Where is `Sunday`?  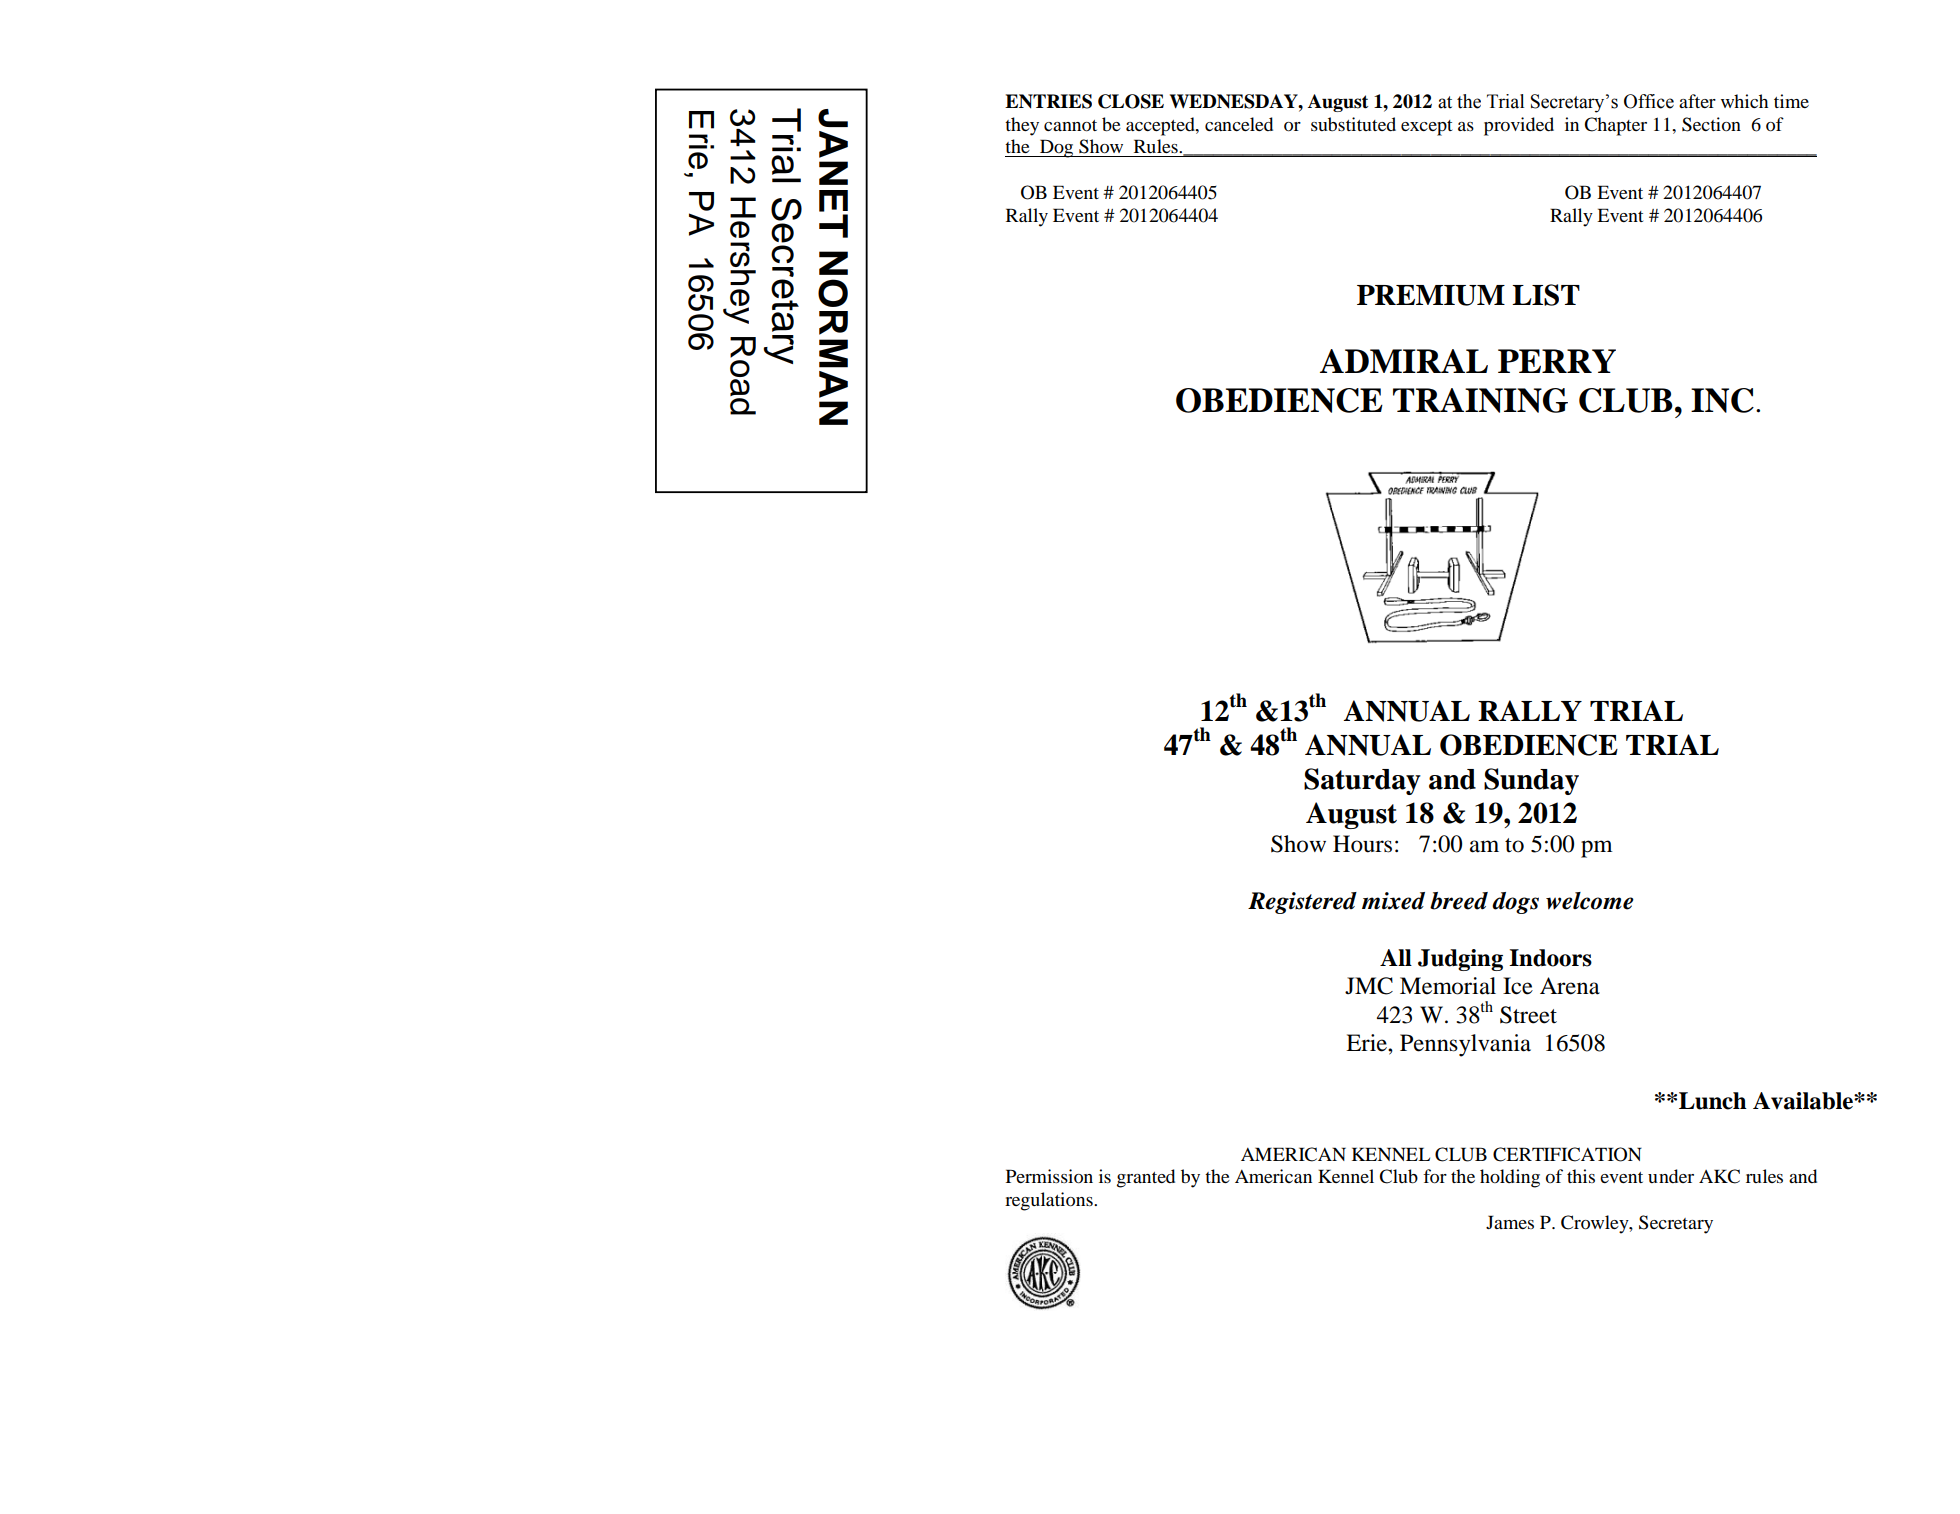
Sunday is located at coordinates (1531, 781).
